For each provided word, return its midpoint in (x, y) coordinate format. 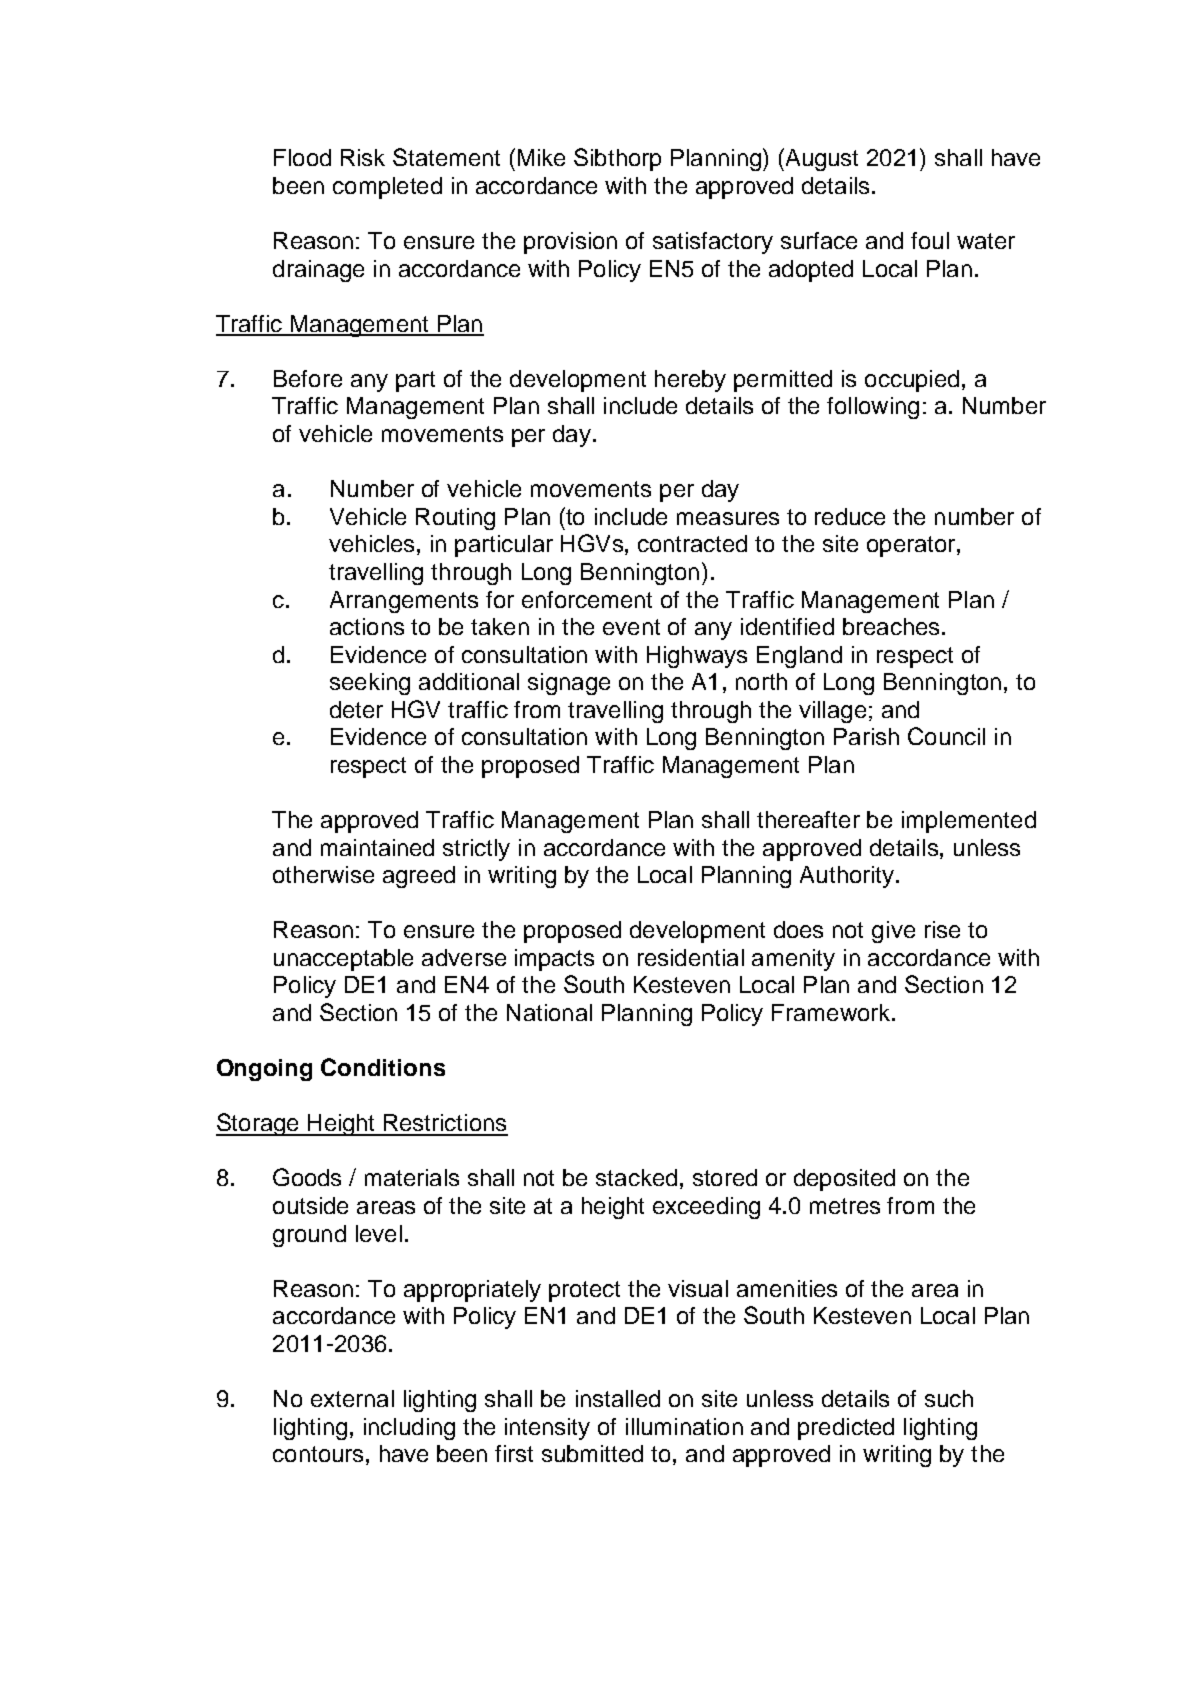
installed (618, 1398)
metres (845, 1206)
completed (387, 188)
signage (569, 684)
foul (930, 240)
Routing (455, 519)
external (352, 1398)
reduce (850, 516)
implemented (969, 822)
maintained (377, 847)
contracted (692, 543)
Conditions (383, 1067)
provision (570, 243)
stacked (636, 1177)
